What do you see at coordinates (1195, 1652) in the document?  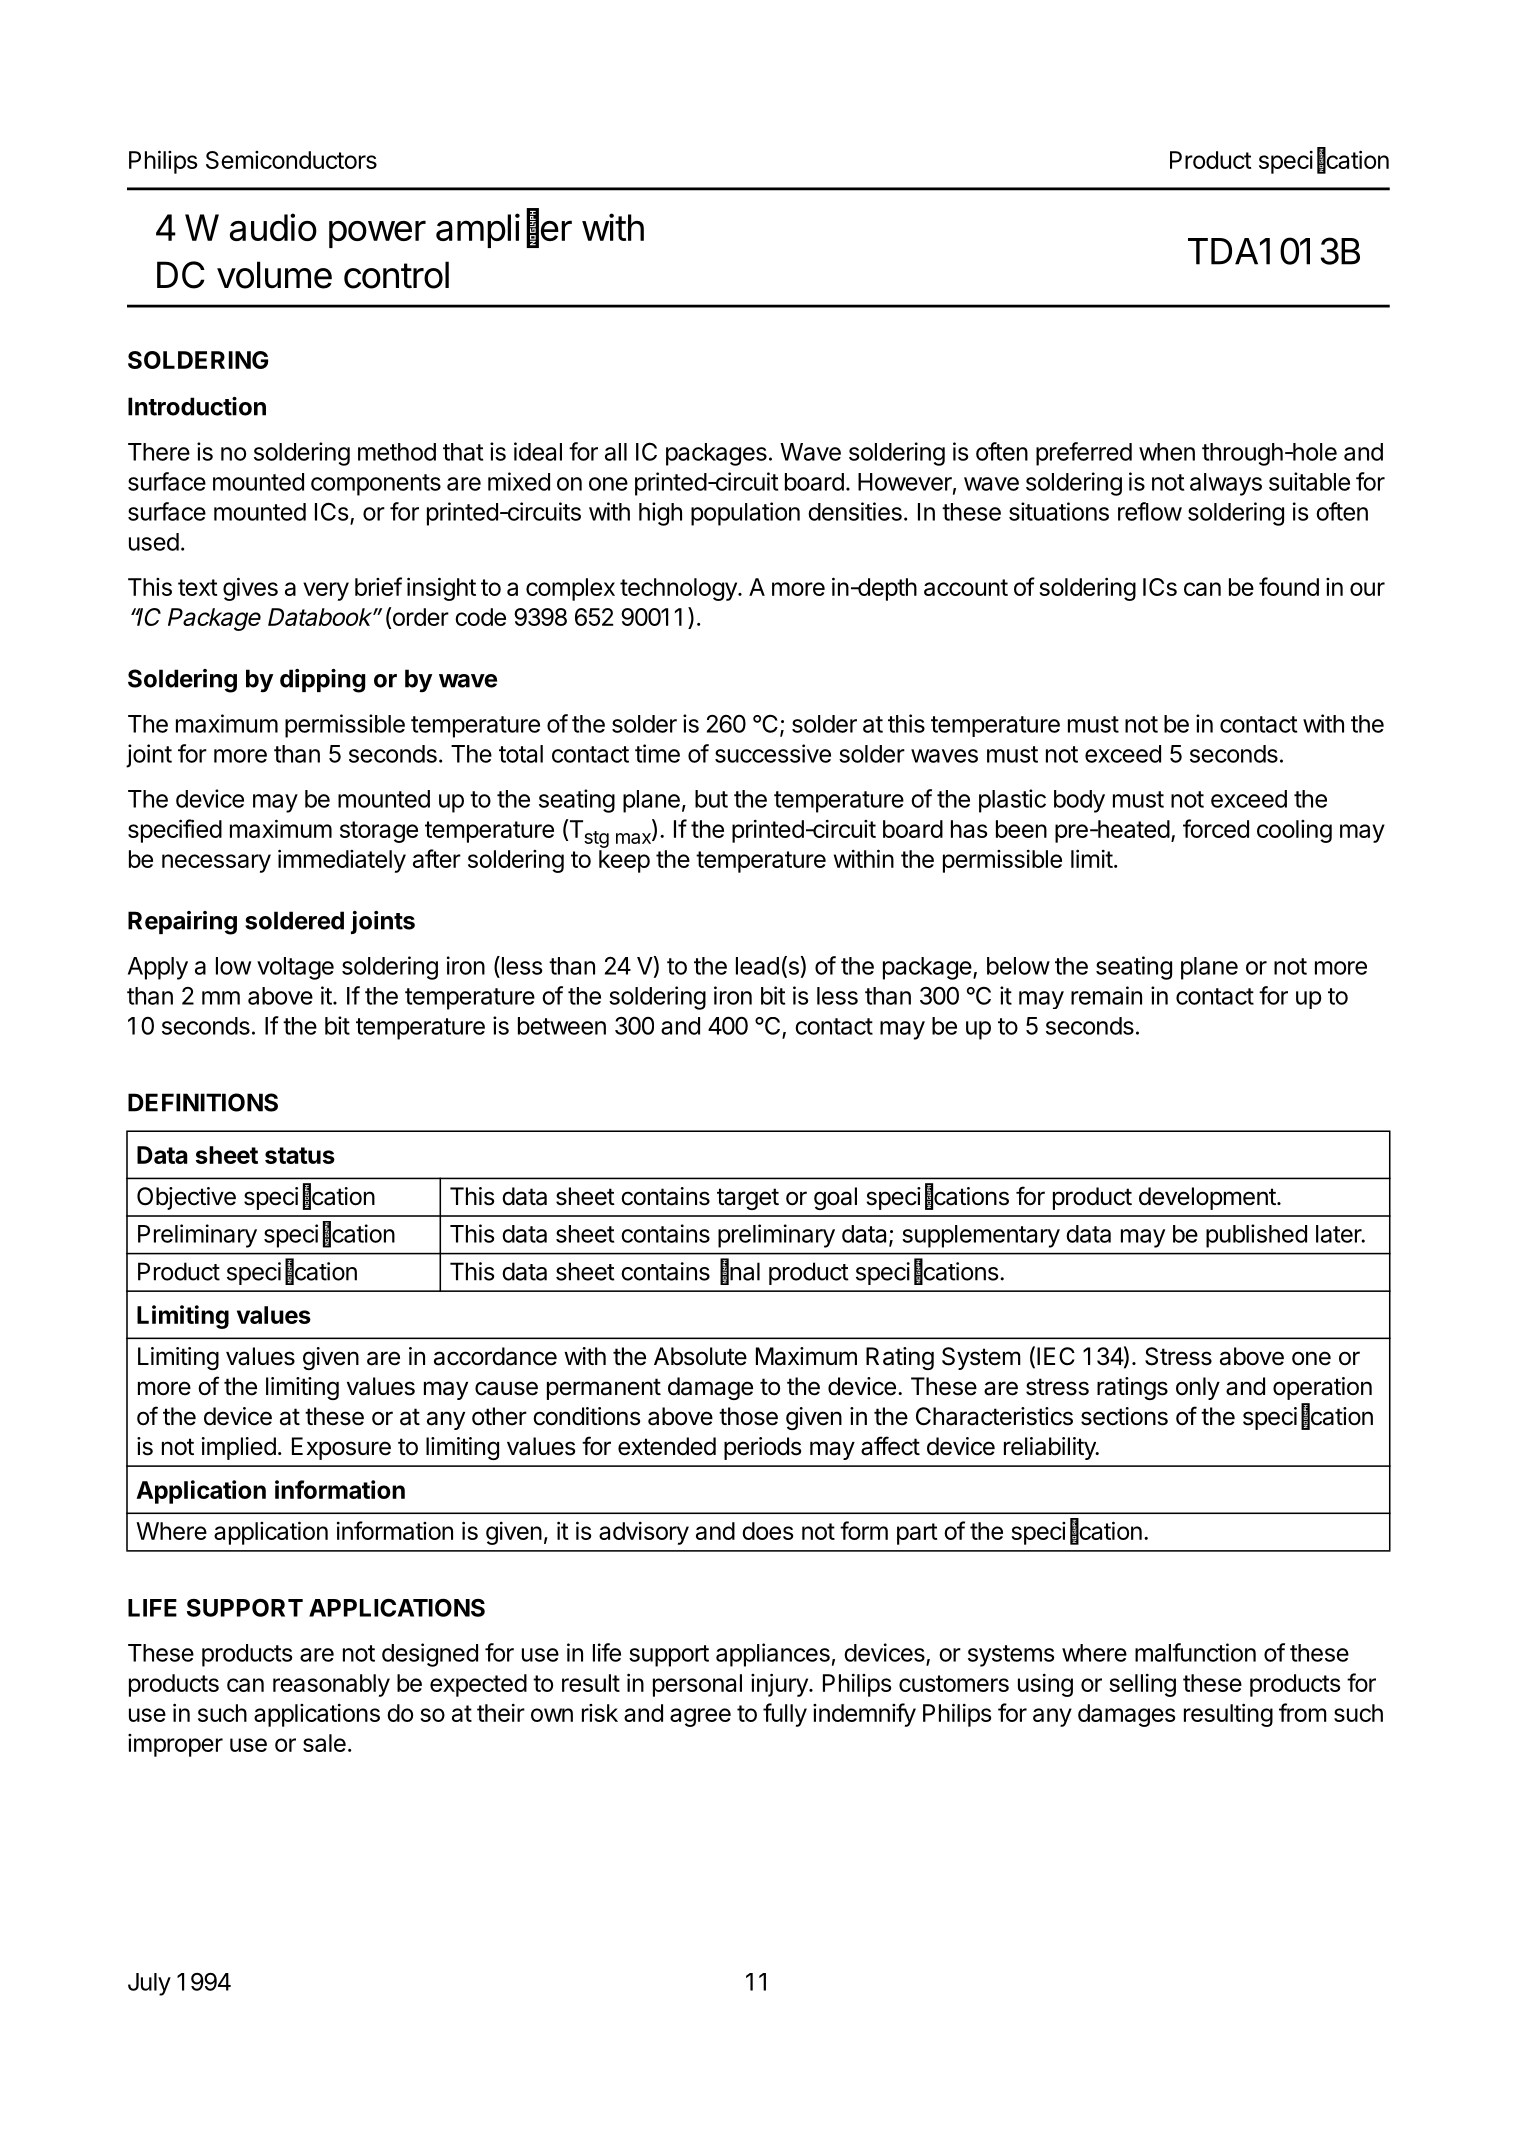 I see `malfunction` at bounding box center [1195, 1652].
